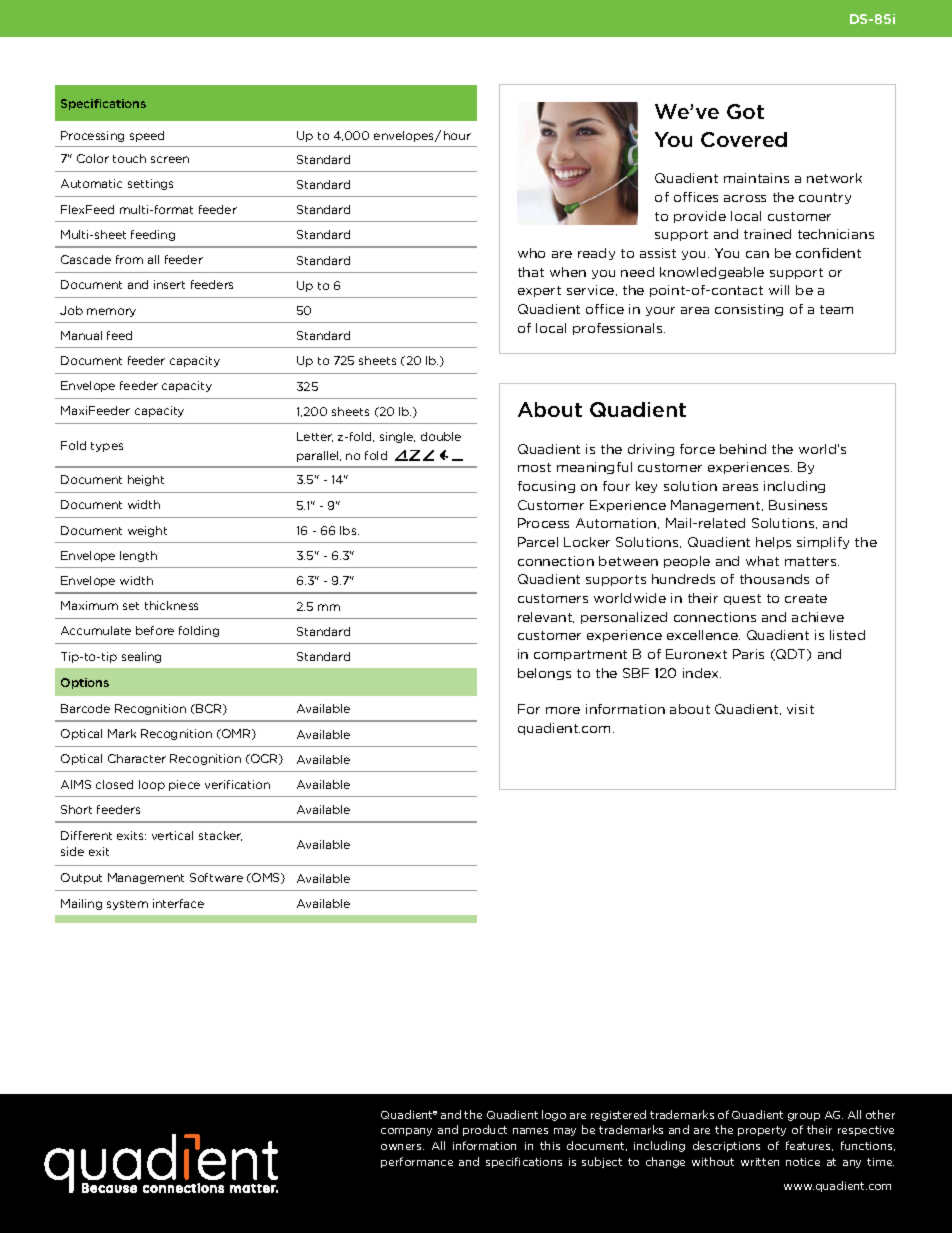 This image has height=1233, width=952. I want to click on double, so click(441, 436).
